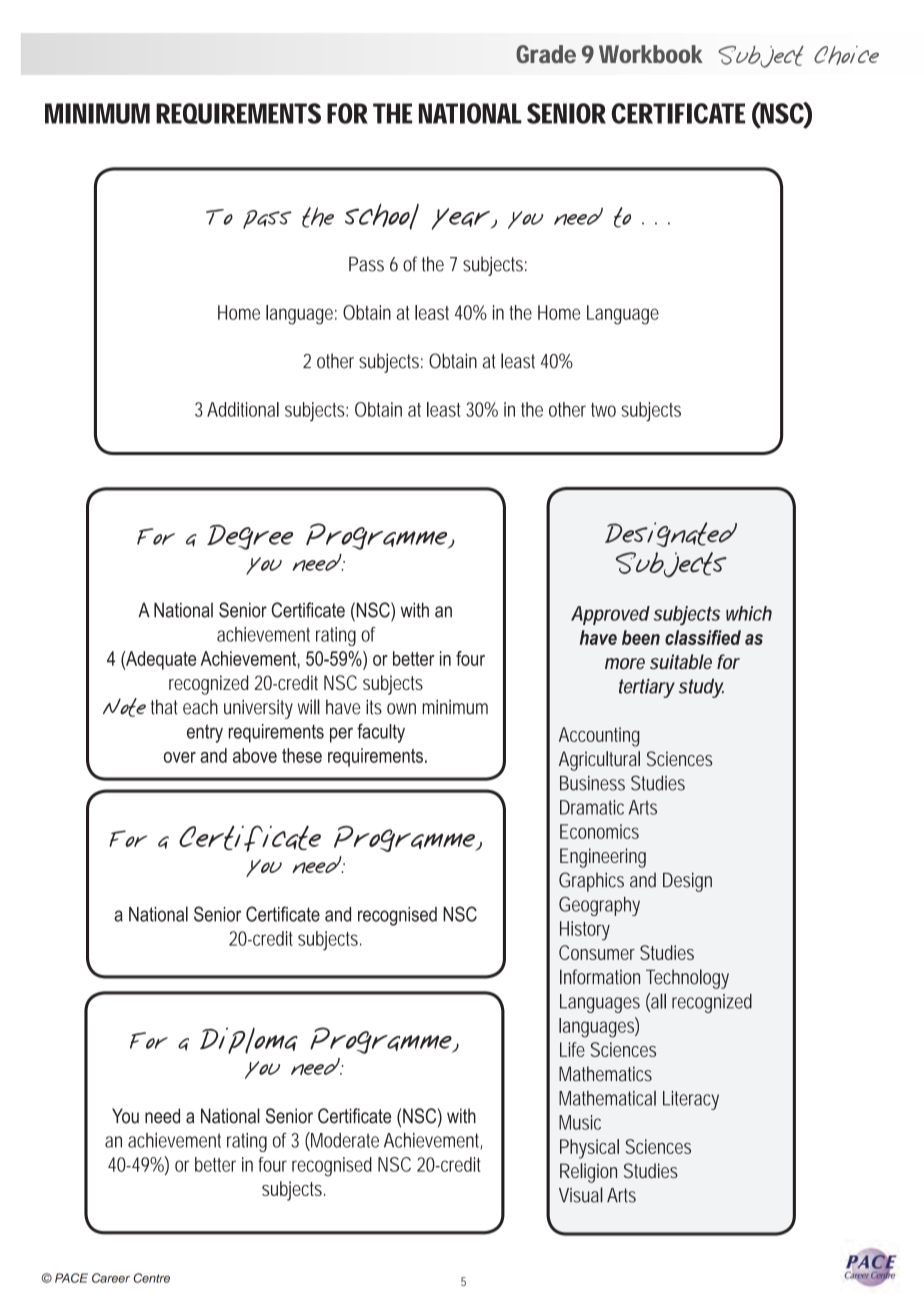 The image size is (924, 1308). What do you see at coordinates (749, 613) in the screenshot?
I see `which` at bounding box center [749, 613].
